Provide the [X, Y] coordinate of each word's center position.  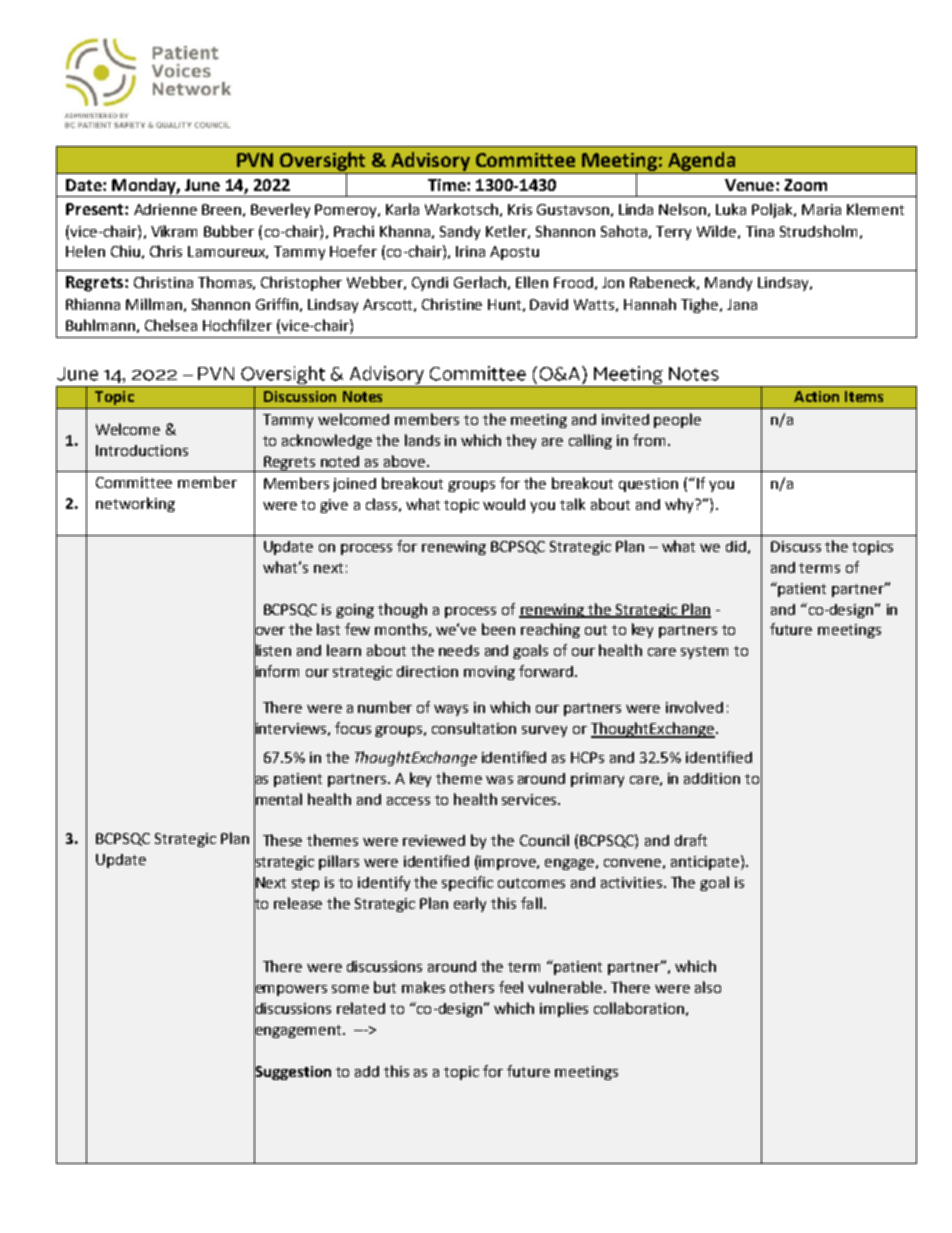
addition [712, 778]
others [472, 987]
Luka [731, 209]
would [504, 504]
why [680, 505]
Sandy [460, 233]
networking [135, 504]
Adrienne [165, 209]
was [499, 780]
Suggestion [292, 1072]
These [282, 840]
